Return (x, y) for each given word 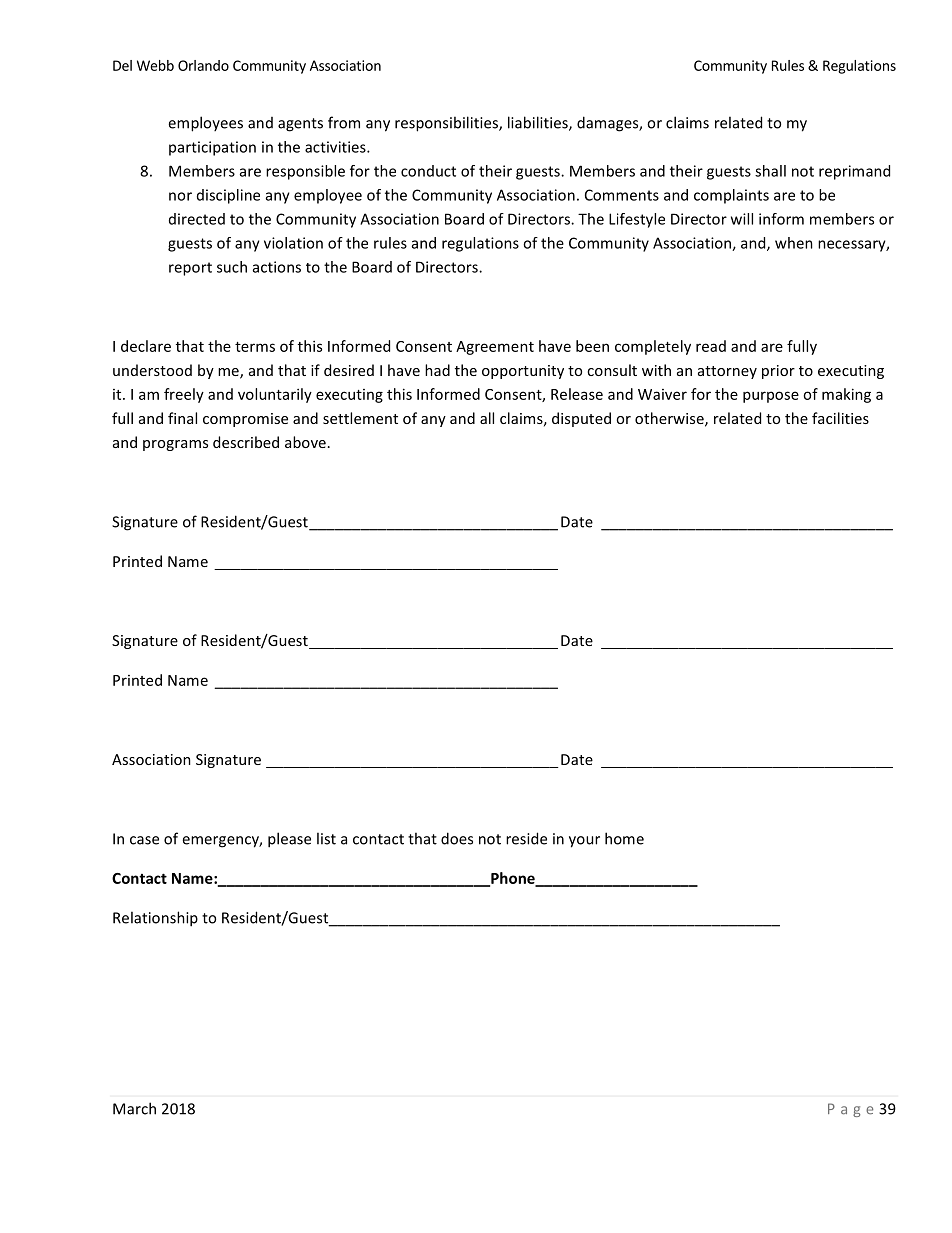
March (134, 1108)
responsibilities (447, 124)
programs (175, 445)
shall (770, 171)
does (457, 838)
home (624, 838)
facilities (840, 418)
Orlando (203, 65)
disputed (581, 419)
